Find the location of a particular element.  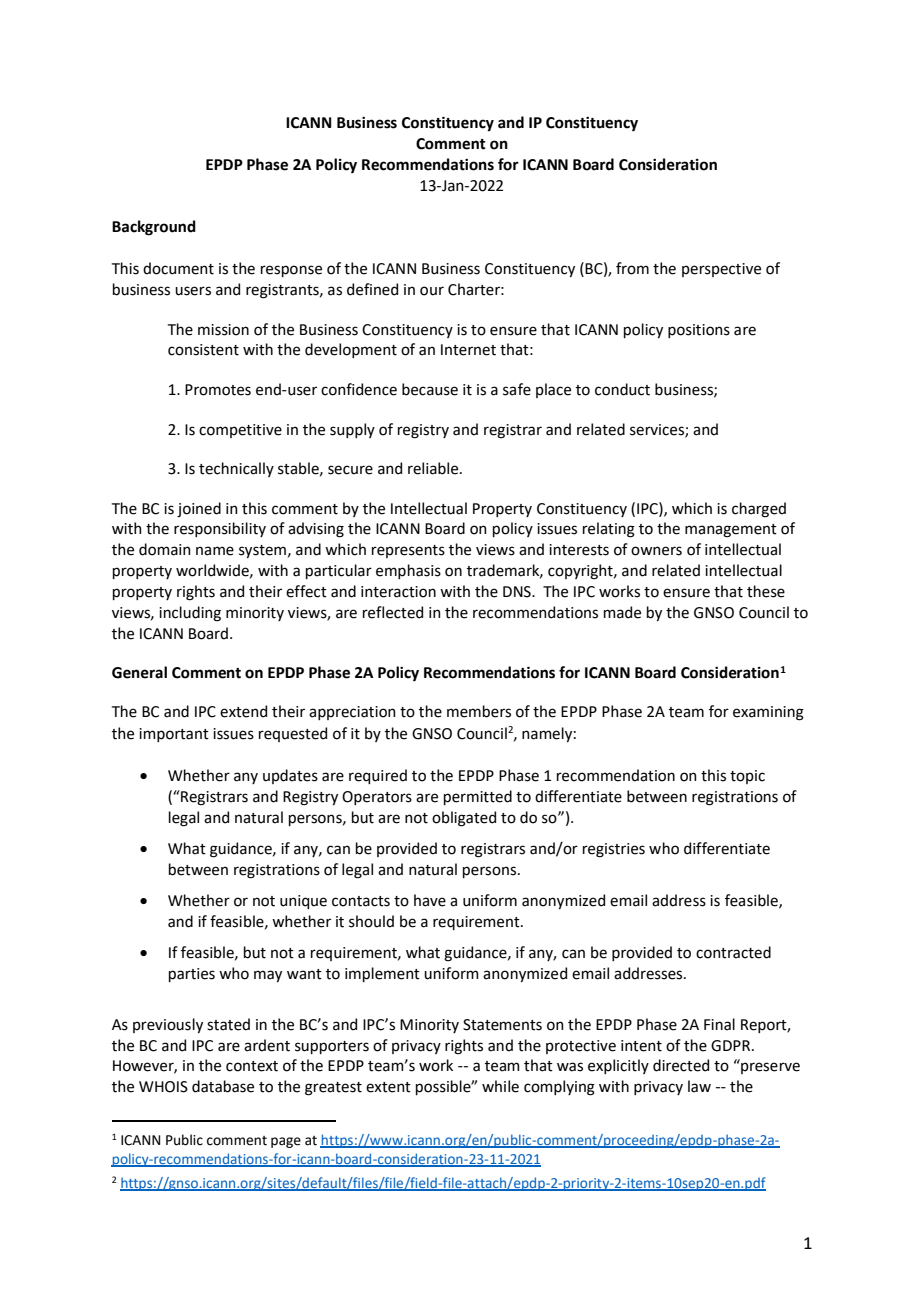

because is located at coordinates (430, 389).
